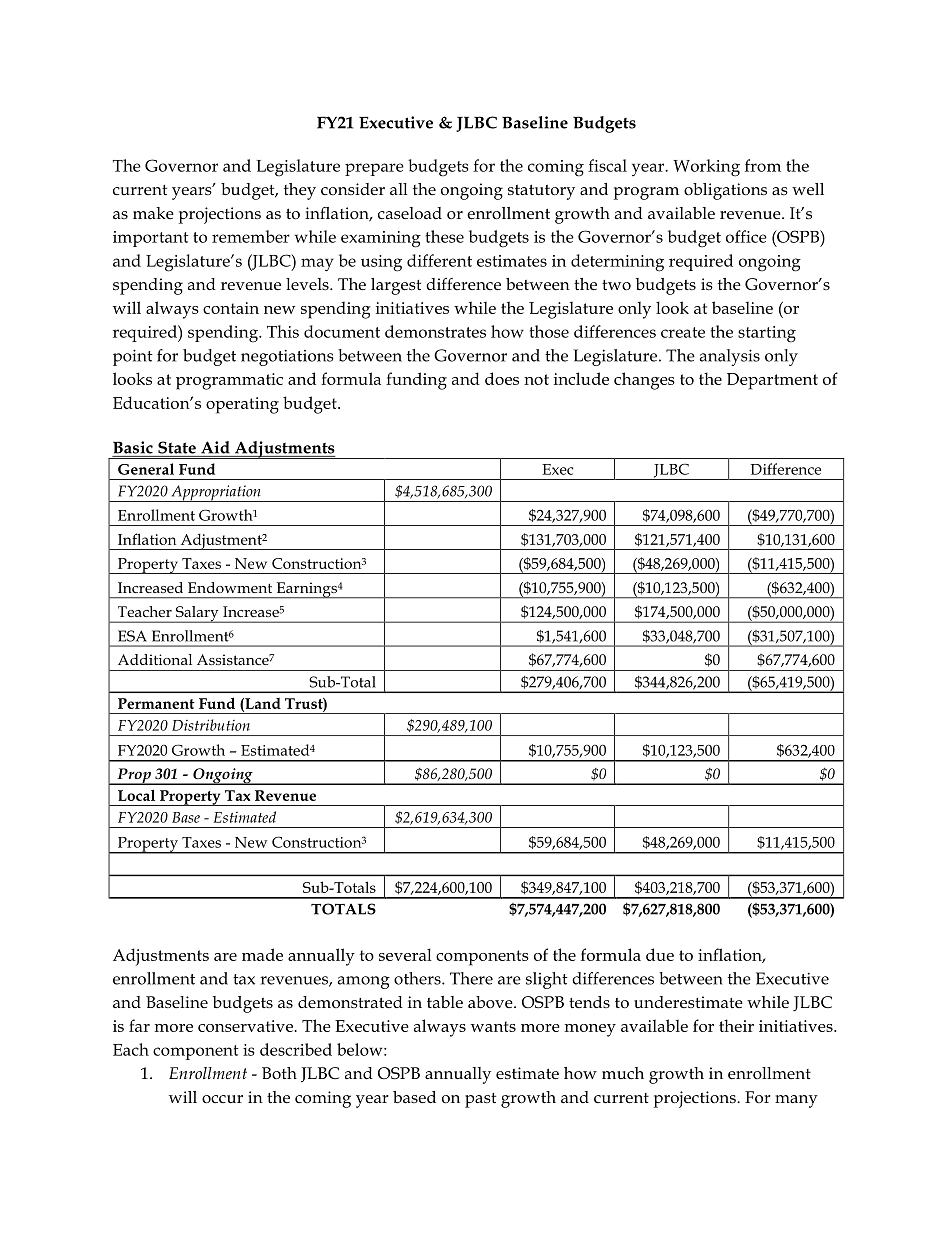 This screenshot has height=1233, width=952. Describe the element at coordinates (445, 236) in the screenshot. I see `these` at that location.
